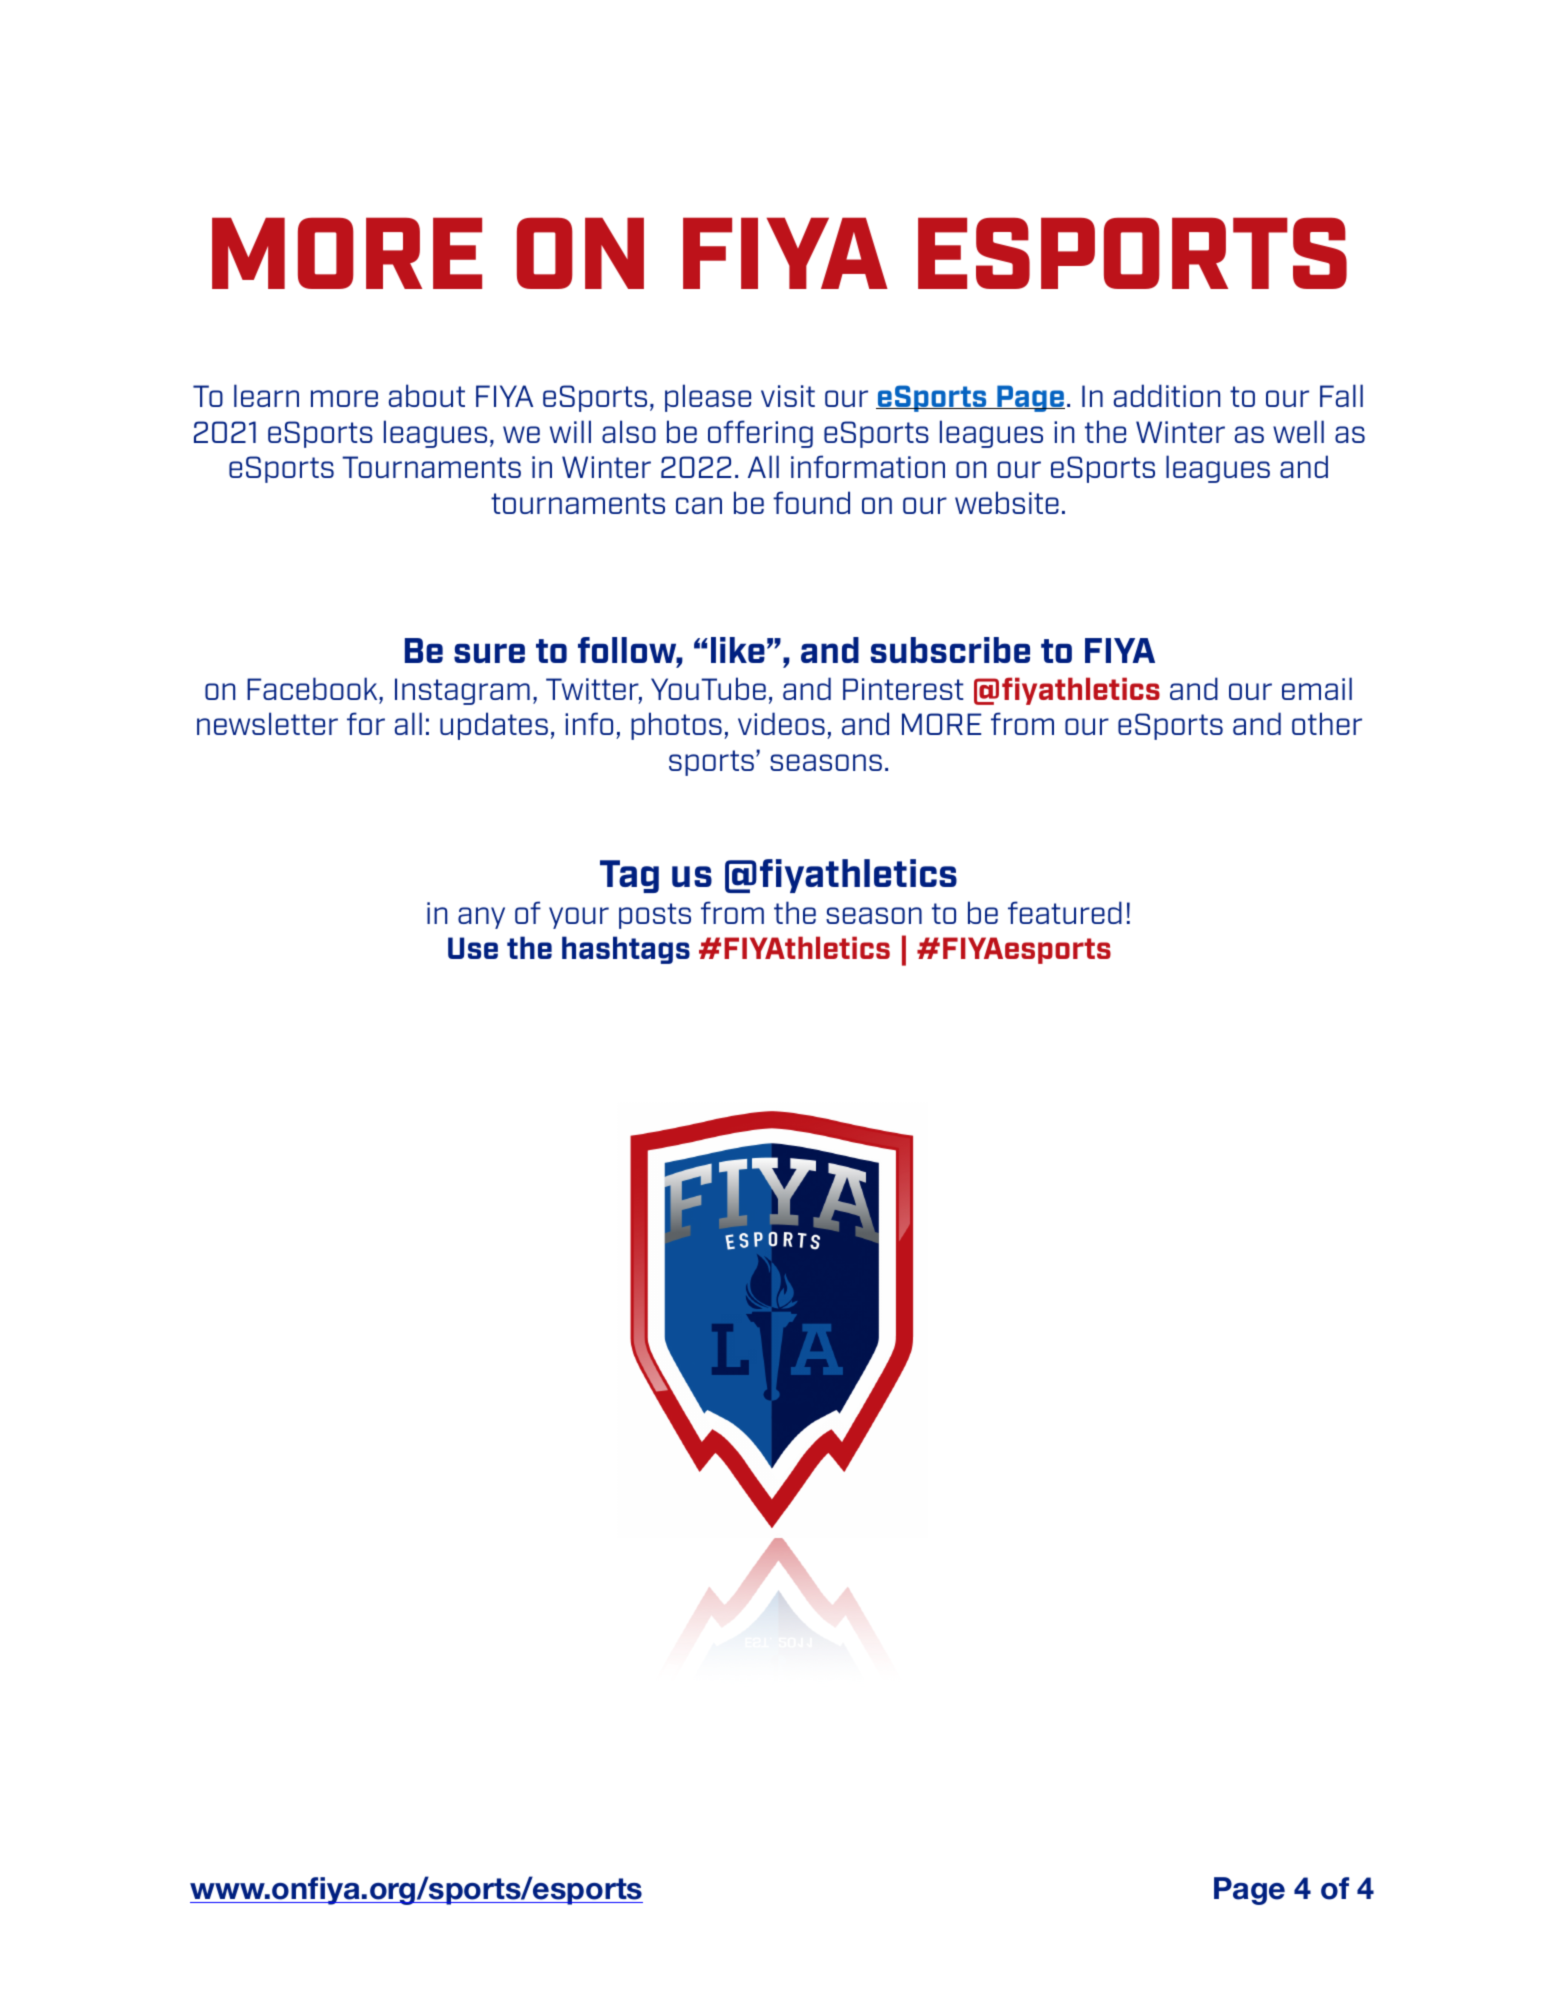 The image size is (1558, 2016). Describe the element at coordinates (655, 916) in the screenshot. I see `posts` at that location.
